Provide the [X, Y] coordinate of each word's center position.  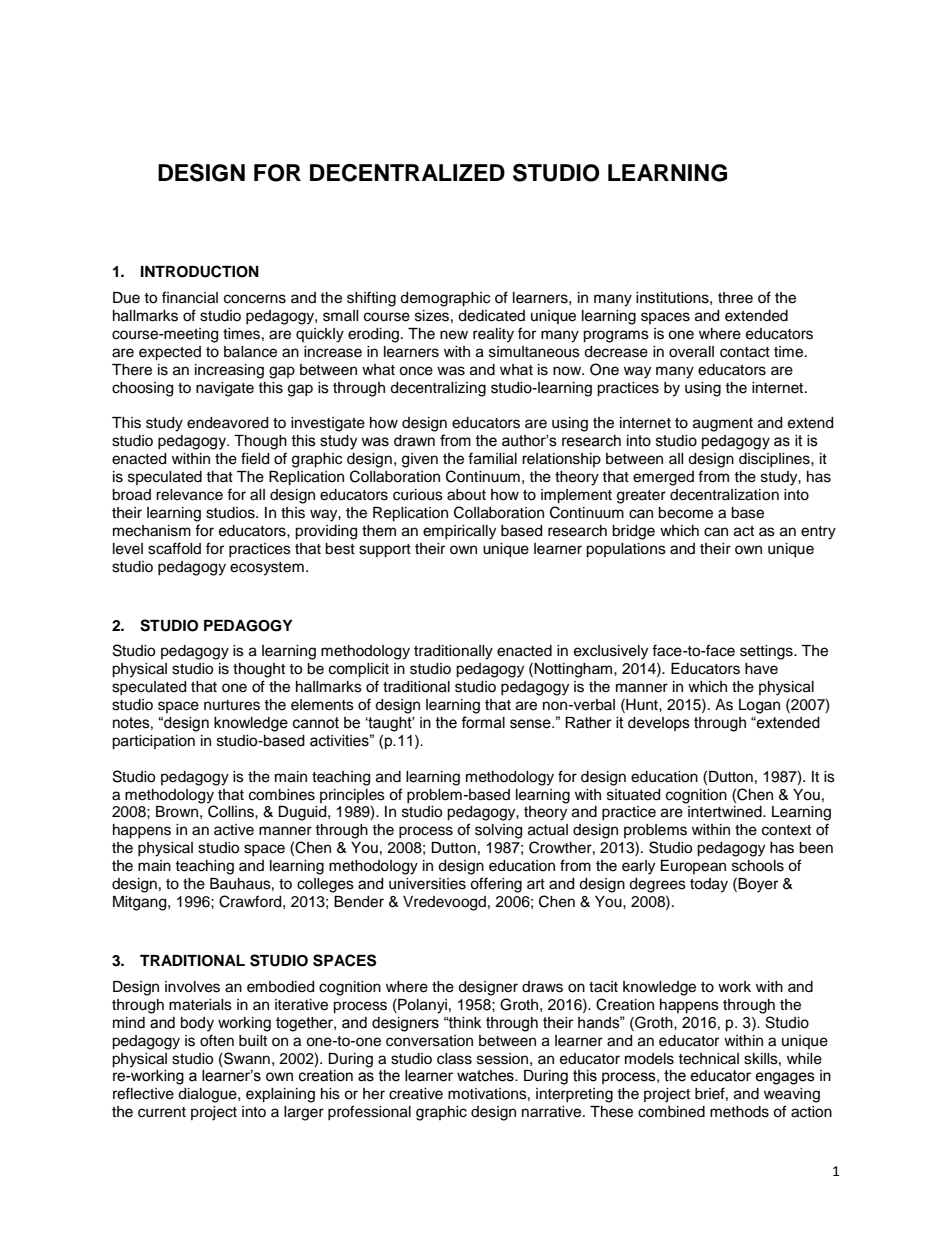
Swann [246, 1058]
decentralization [724, 495]
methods [739, 1112]
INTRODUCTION [200, 271]
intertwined [726, 812]
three [735, 298]
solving [498, 831]
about [466, 495]
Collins [232, 811]
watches [486, 1076]
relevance [189, 495]
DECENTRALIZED [407, 172]
